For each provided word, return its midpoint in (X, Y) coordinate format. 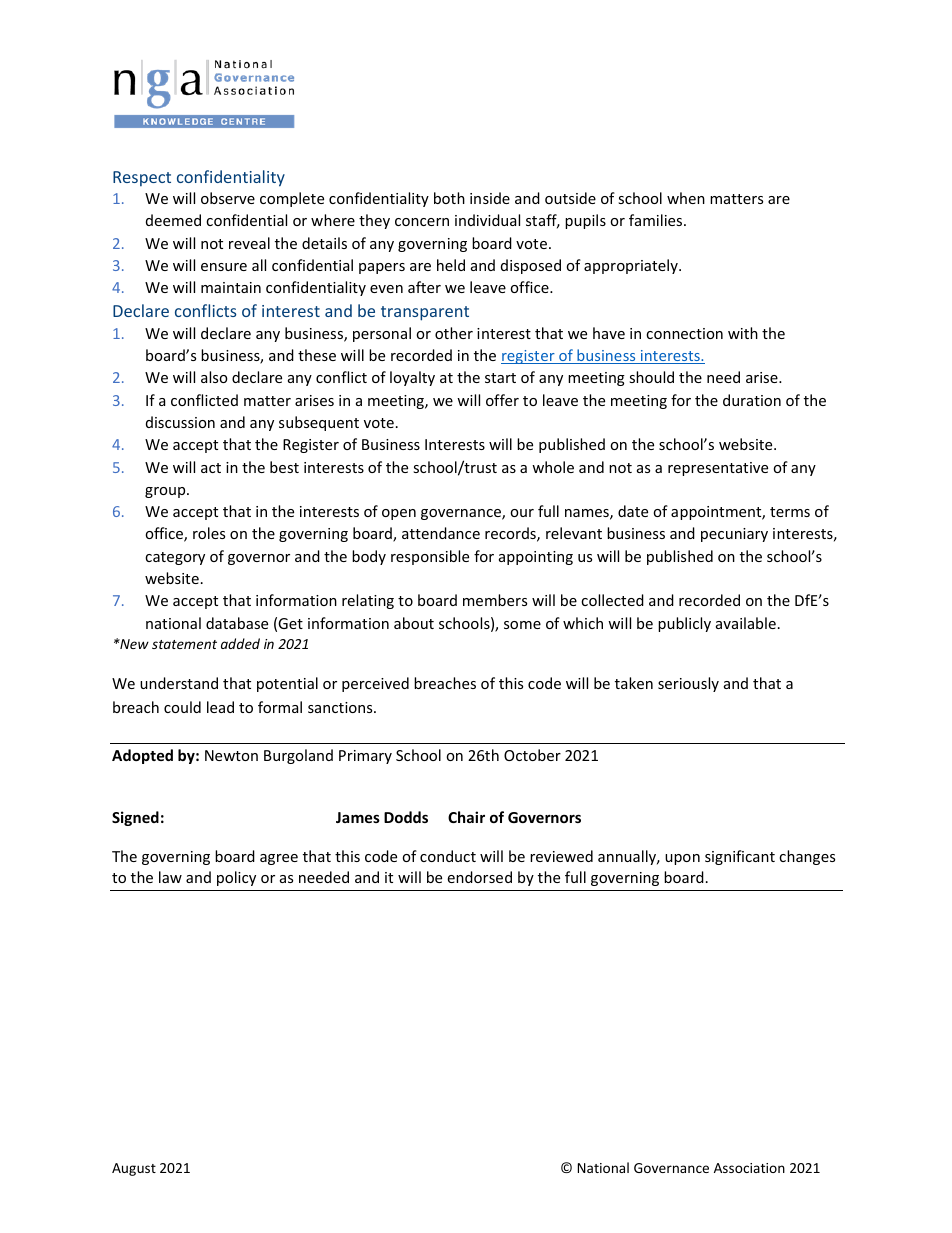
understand (179, 683)
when (686, 198)
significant (740, 857)
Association (749, 1168)
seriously (688, 684)
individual (487, 220)
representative (718, 469)
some (522, 625)
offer (502, 400)
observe (228, 198)
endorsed (479, 877)
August (134, 1169)
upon (682, 859)
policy (236, 878)
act (211, 468)
